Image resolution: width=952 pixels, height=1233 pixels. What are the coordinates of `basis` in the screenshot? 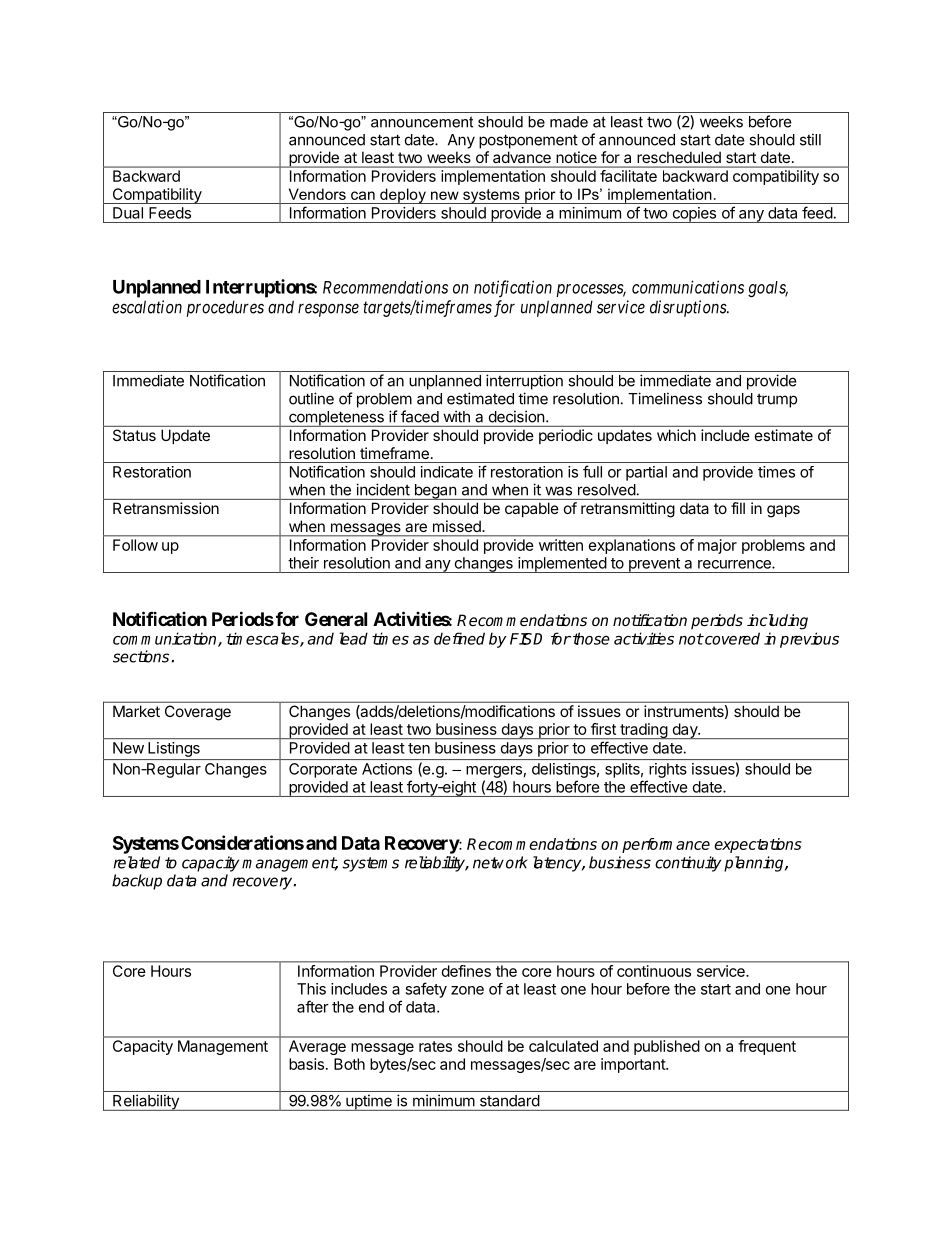 It's located at (306, 1064).
